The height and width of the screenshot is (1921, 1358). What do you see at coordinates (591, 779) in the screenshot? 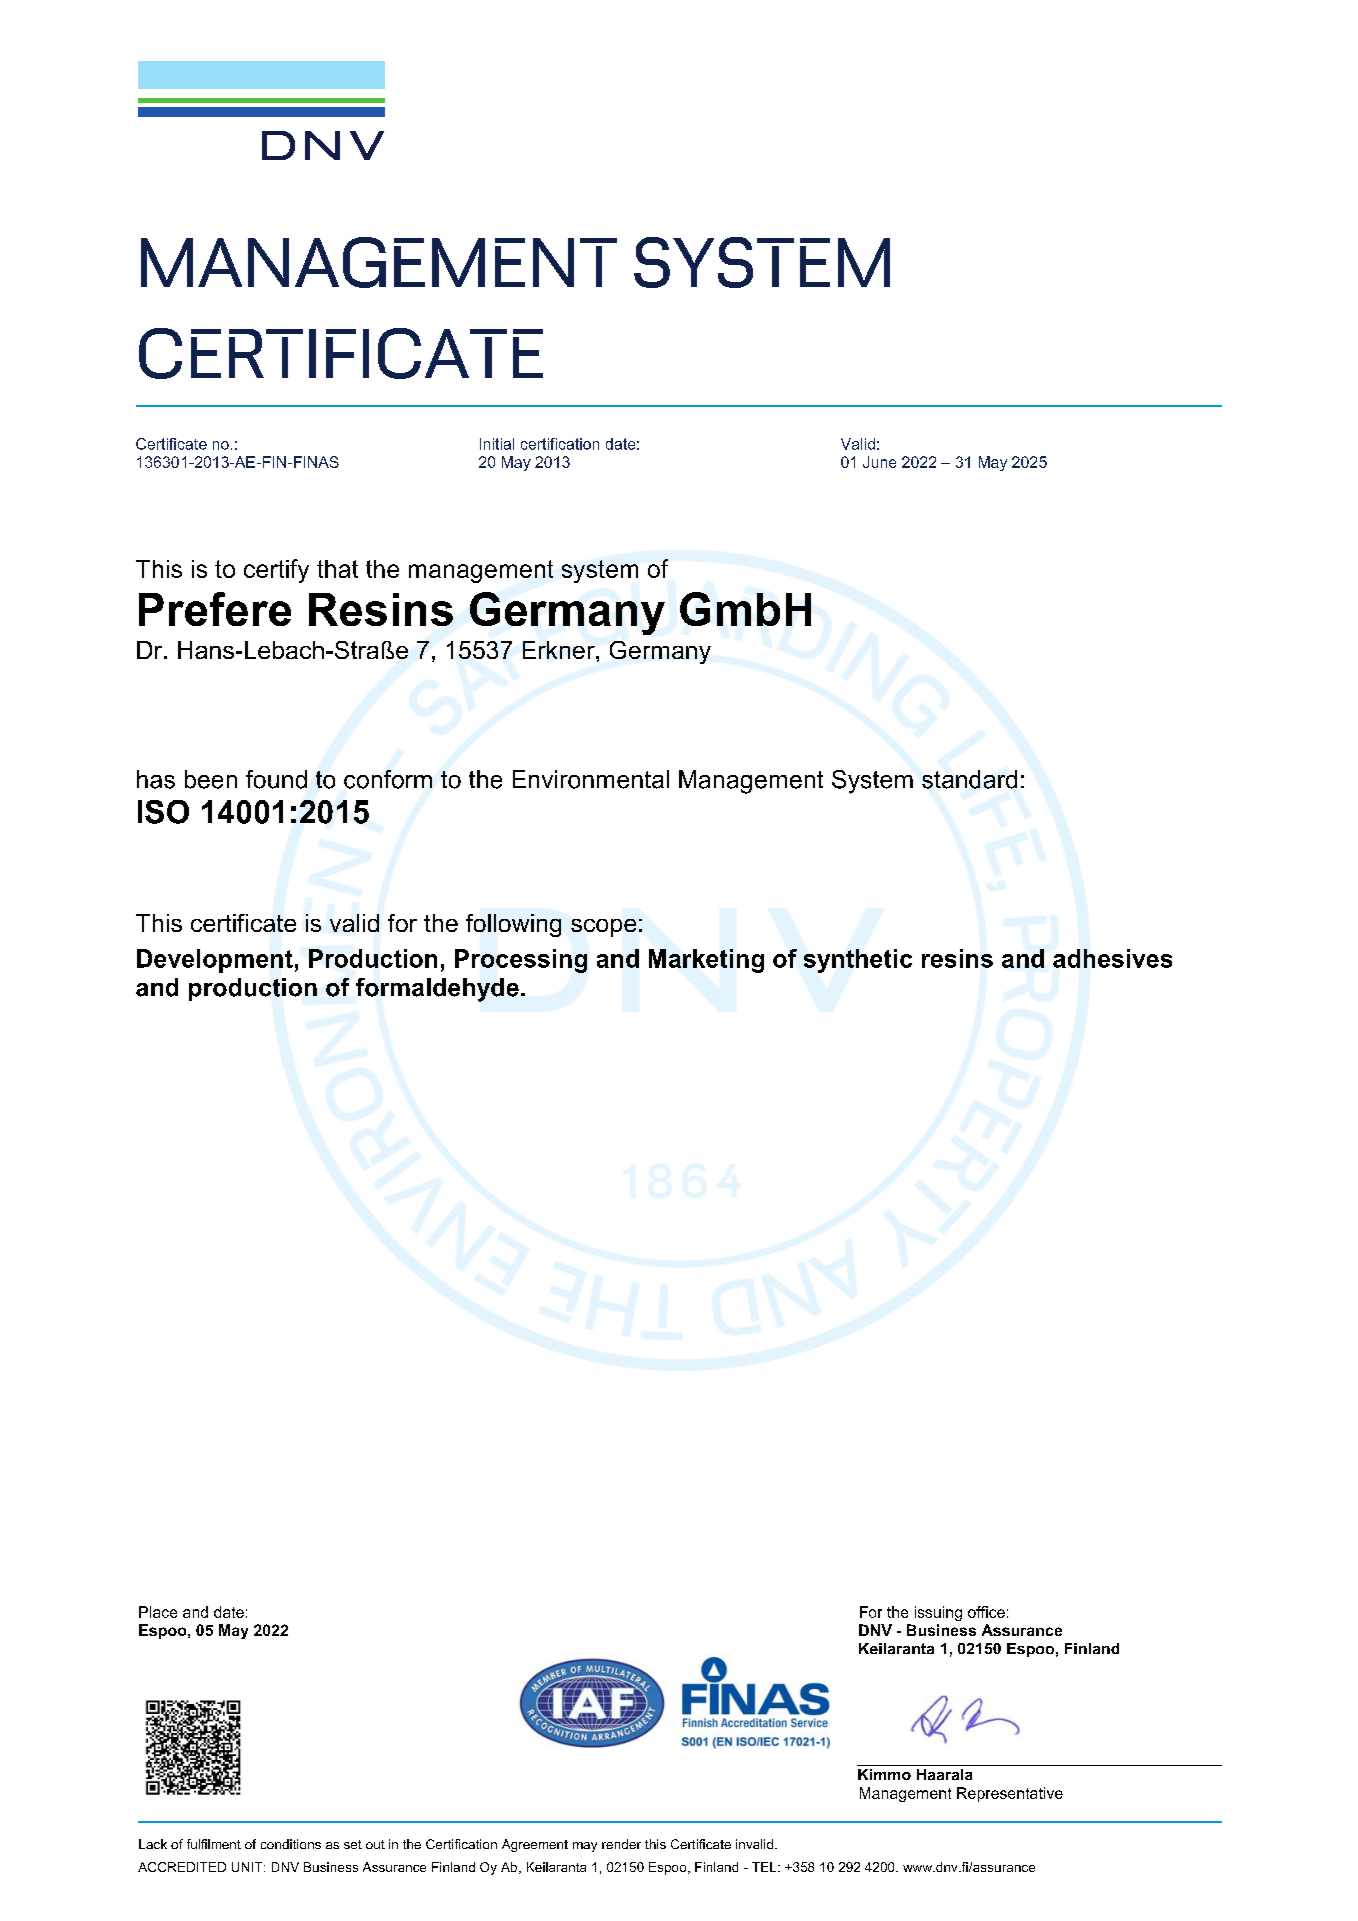
I see `Environmental` at bounding box center [591, 779].
